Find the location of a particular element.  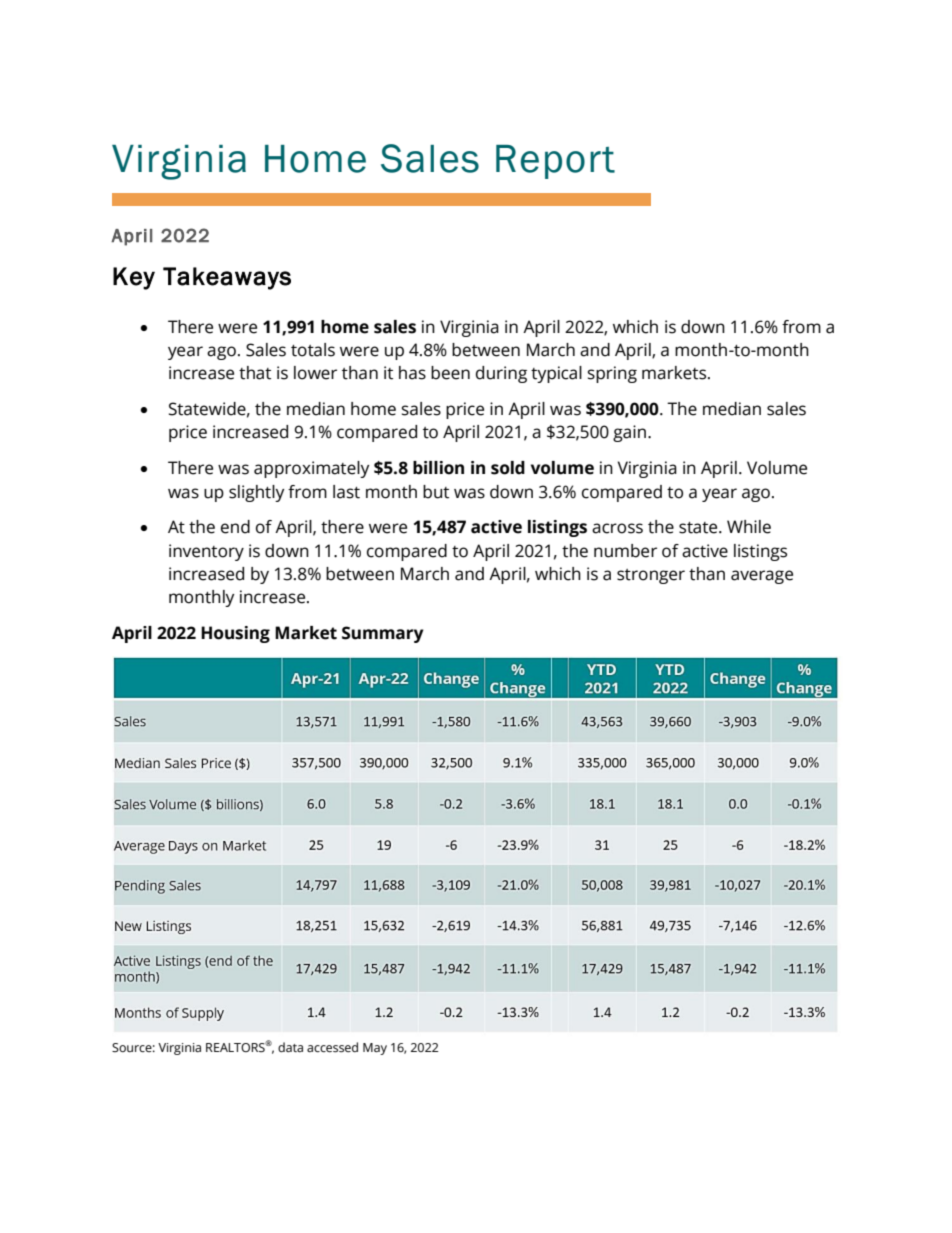

Takeaways is located at coordinates (227, 278).
